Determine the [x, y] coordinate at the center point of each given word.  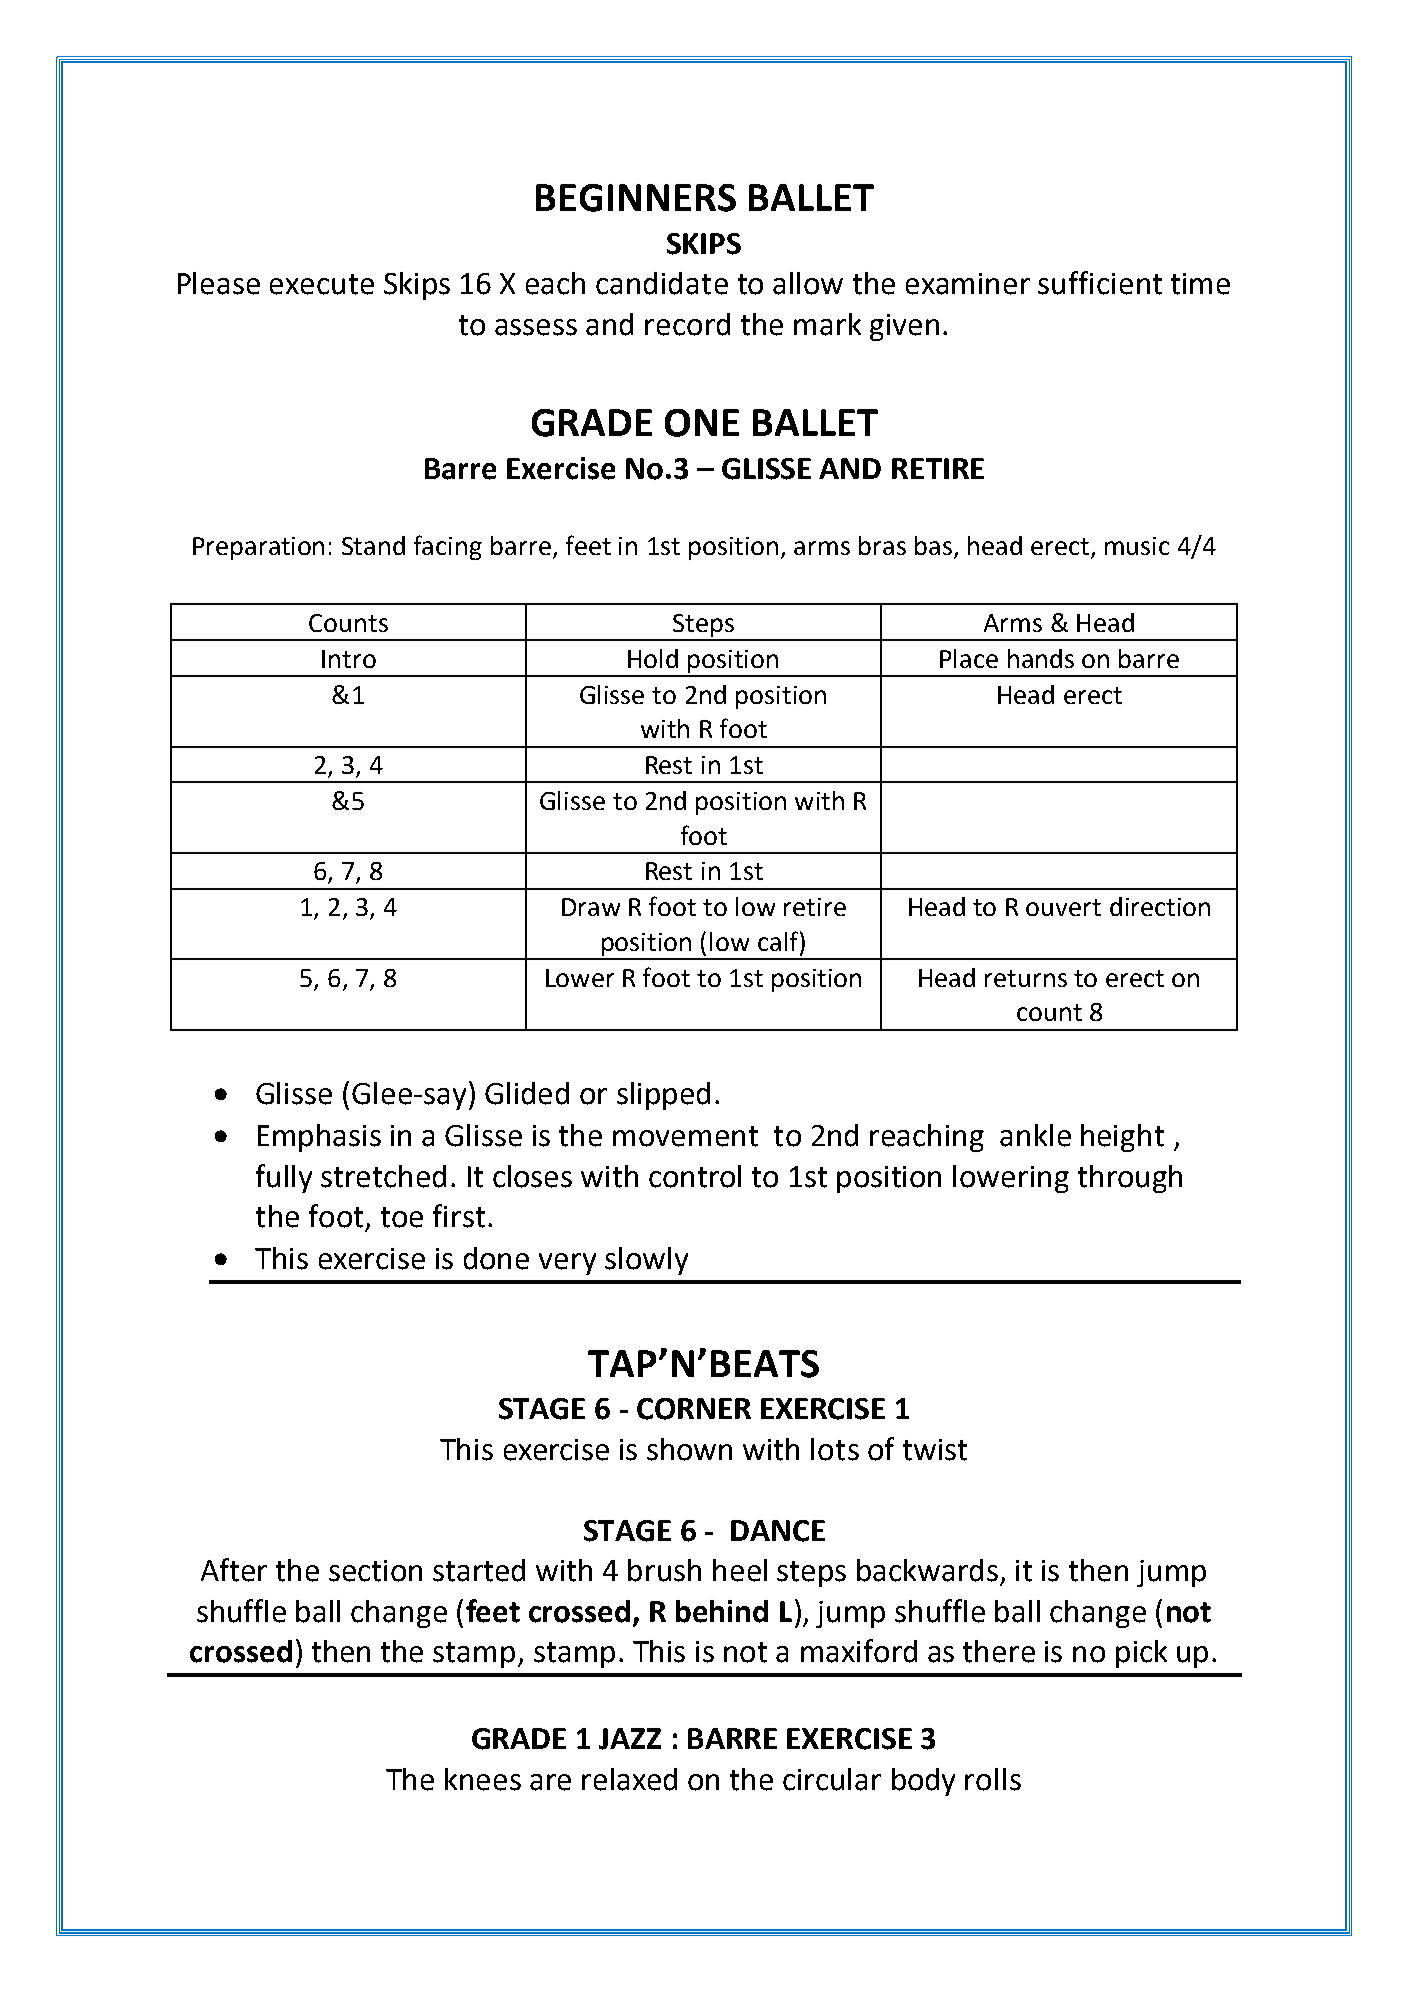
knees [483, 1779]
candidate [662, 283]
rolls [993, 1779]
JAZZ [630, 1739]
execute [322, 284]
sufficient [1100, 283]
